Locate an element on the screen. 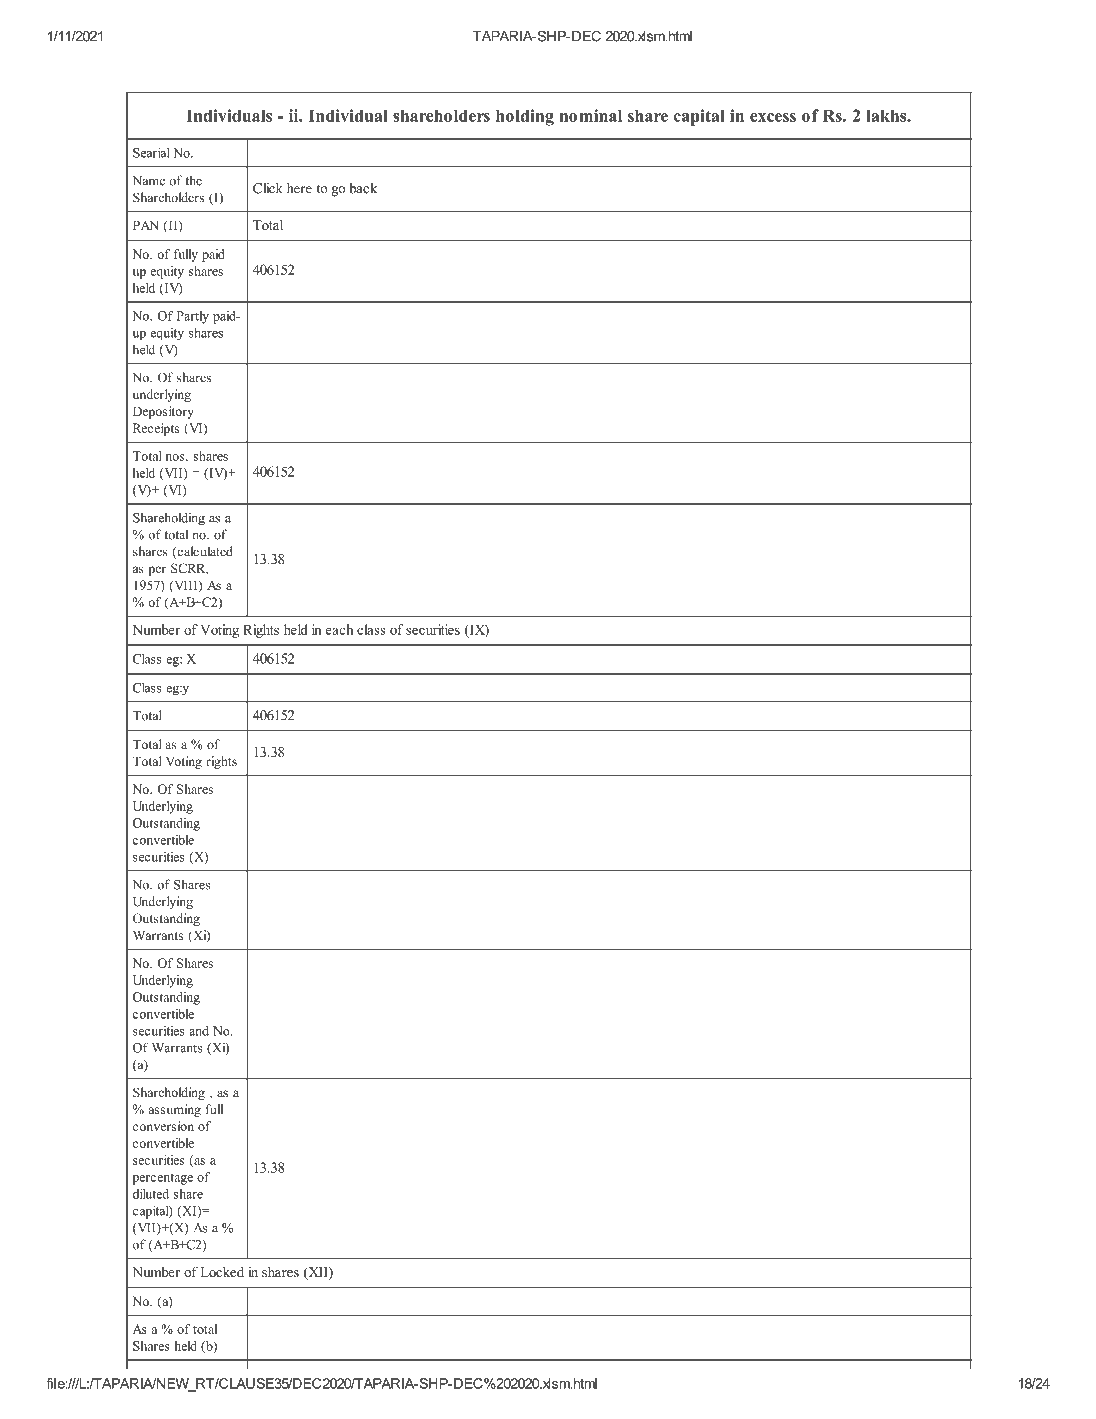  nominal is located at coordinates (590, 115).
